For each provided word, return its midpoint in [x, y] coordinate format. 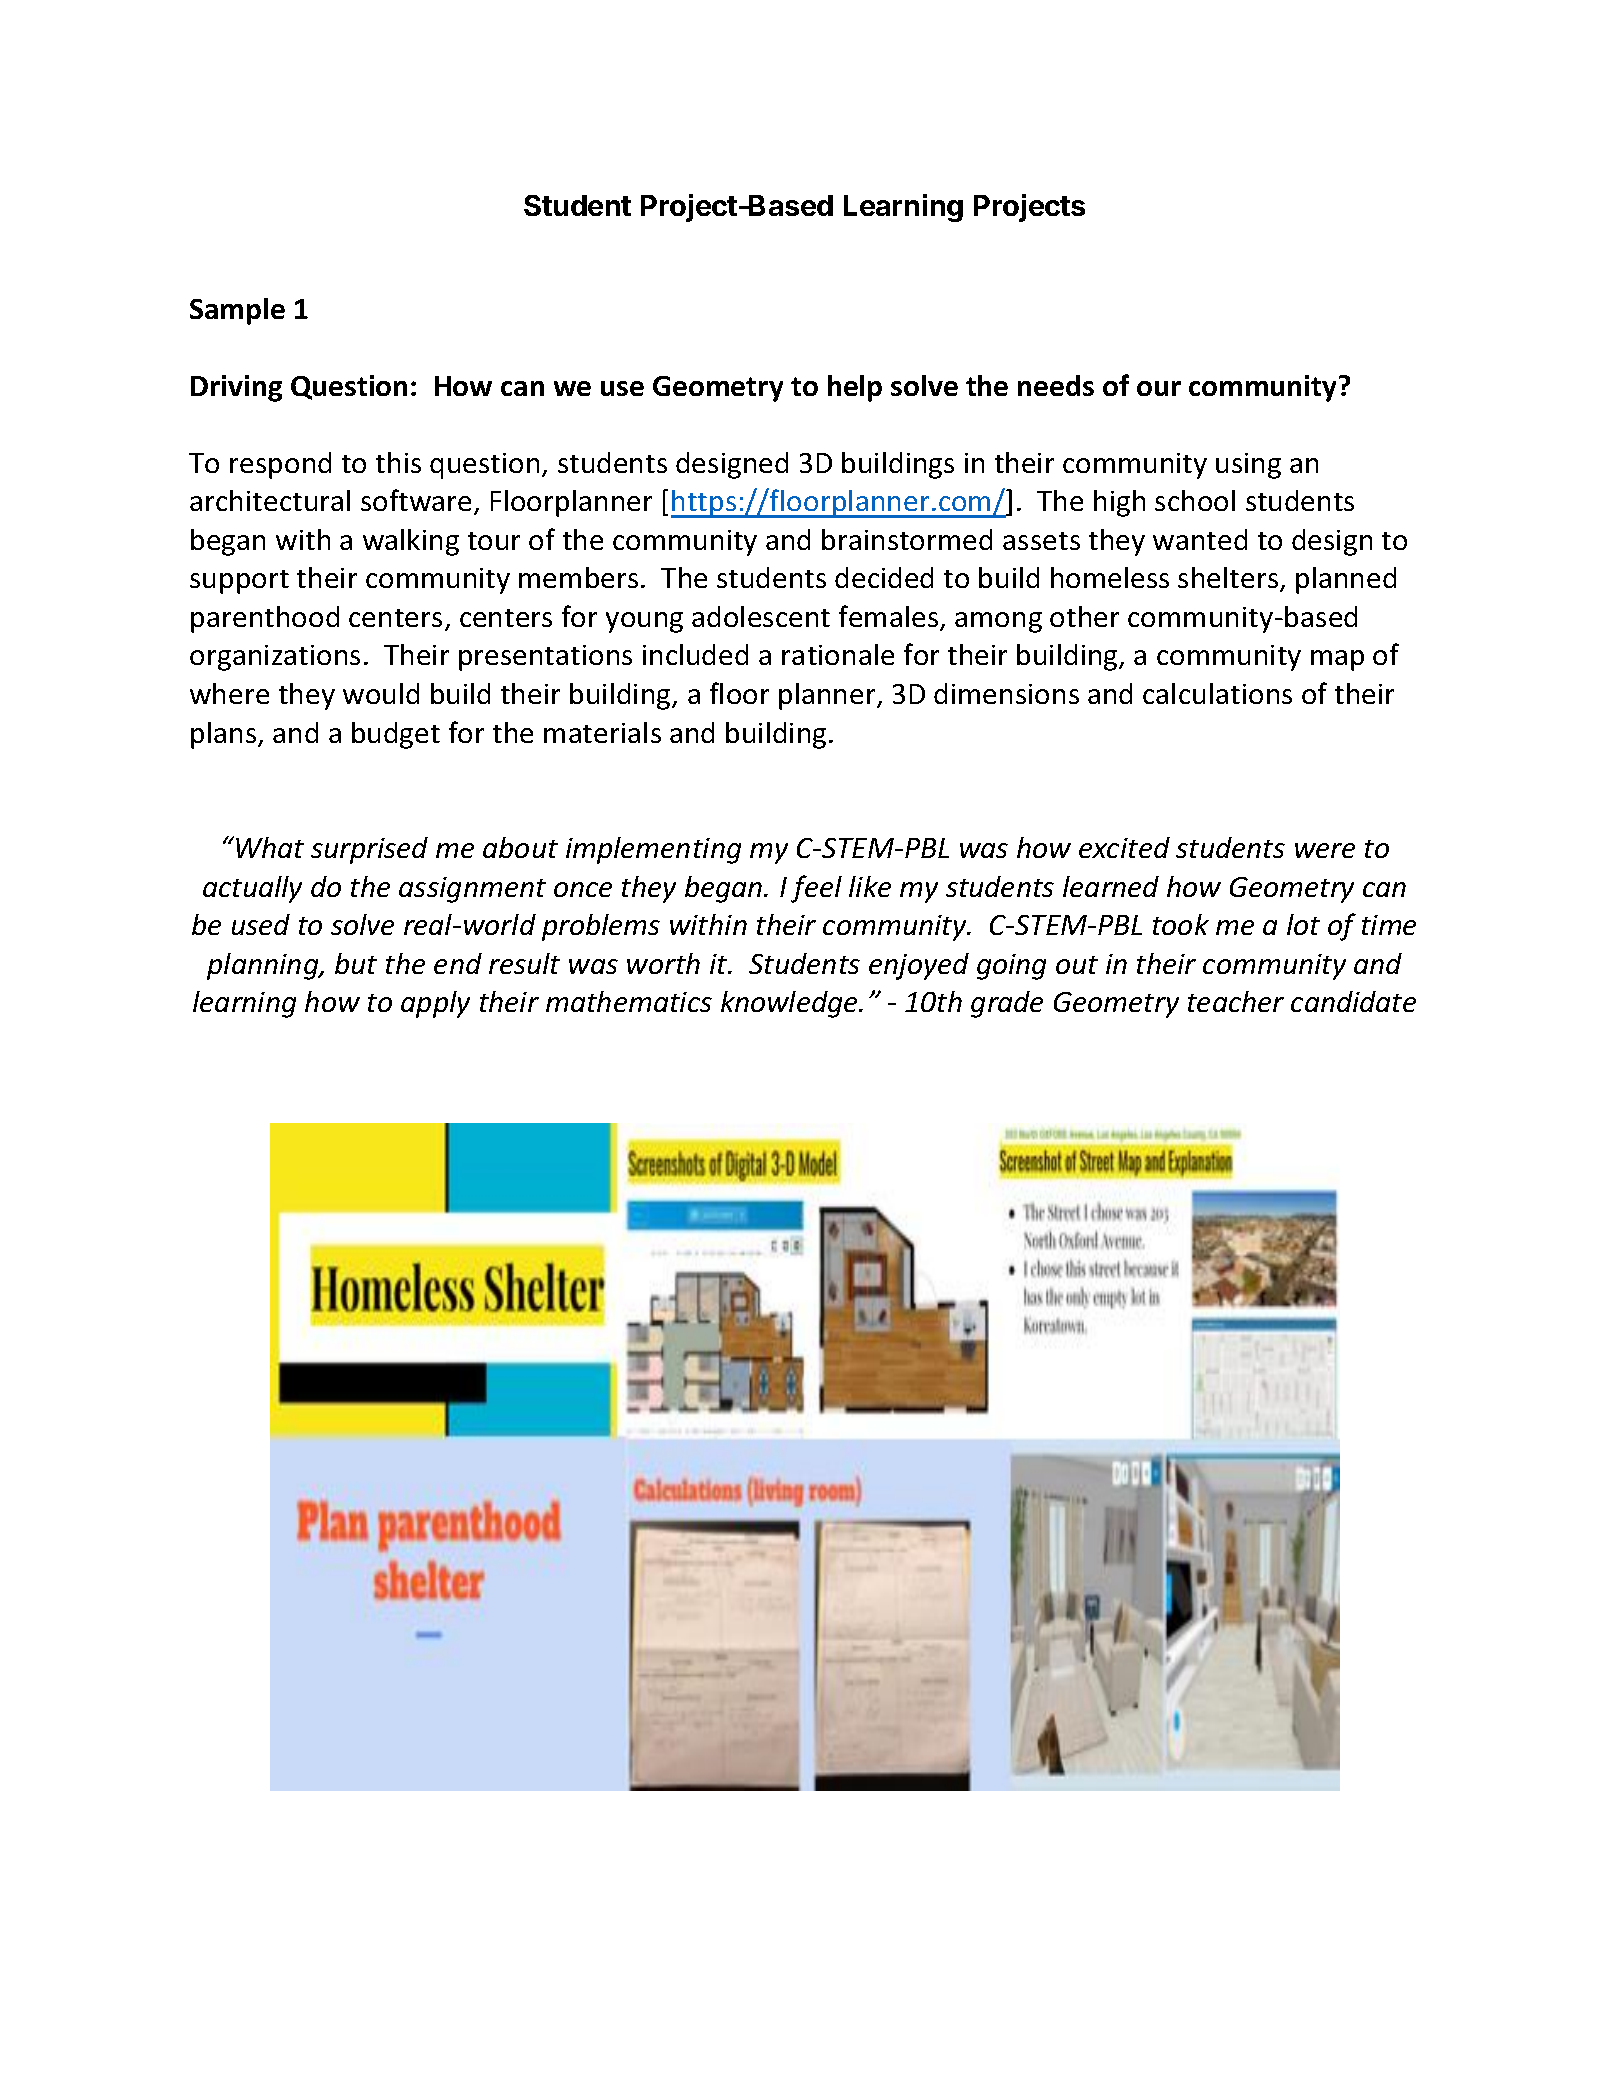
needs [1056, 385]
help [855, 388]
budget [396, 735]
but [356, 963]
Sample [237, 311]
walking [411, 542]
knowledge [790, 1004]
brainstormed [907, 539]
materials [602, 732]
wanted [1200, 539]
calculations [1217, 693]
